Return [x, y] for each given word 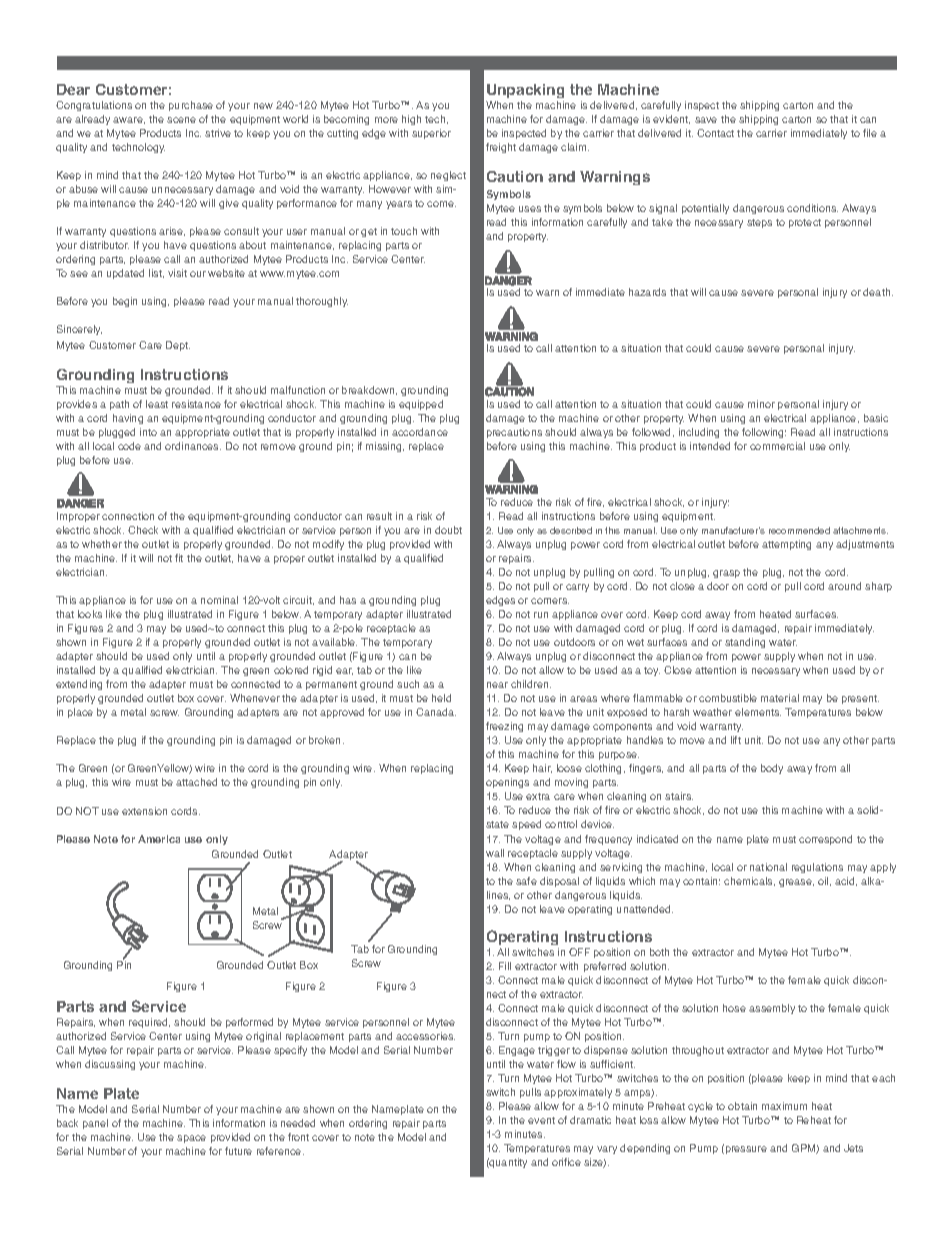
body [772, 769]
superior [431, 134]
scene [181, 120]
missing [385, 447]
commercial [777, 446]
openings [507, 783]
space [191, 1139]
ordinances [193, 446]
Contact [715, 133]
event [541, 1120]
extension [144, 811]
